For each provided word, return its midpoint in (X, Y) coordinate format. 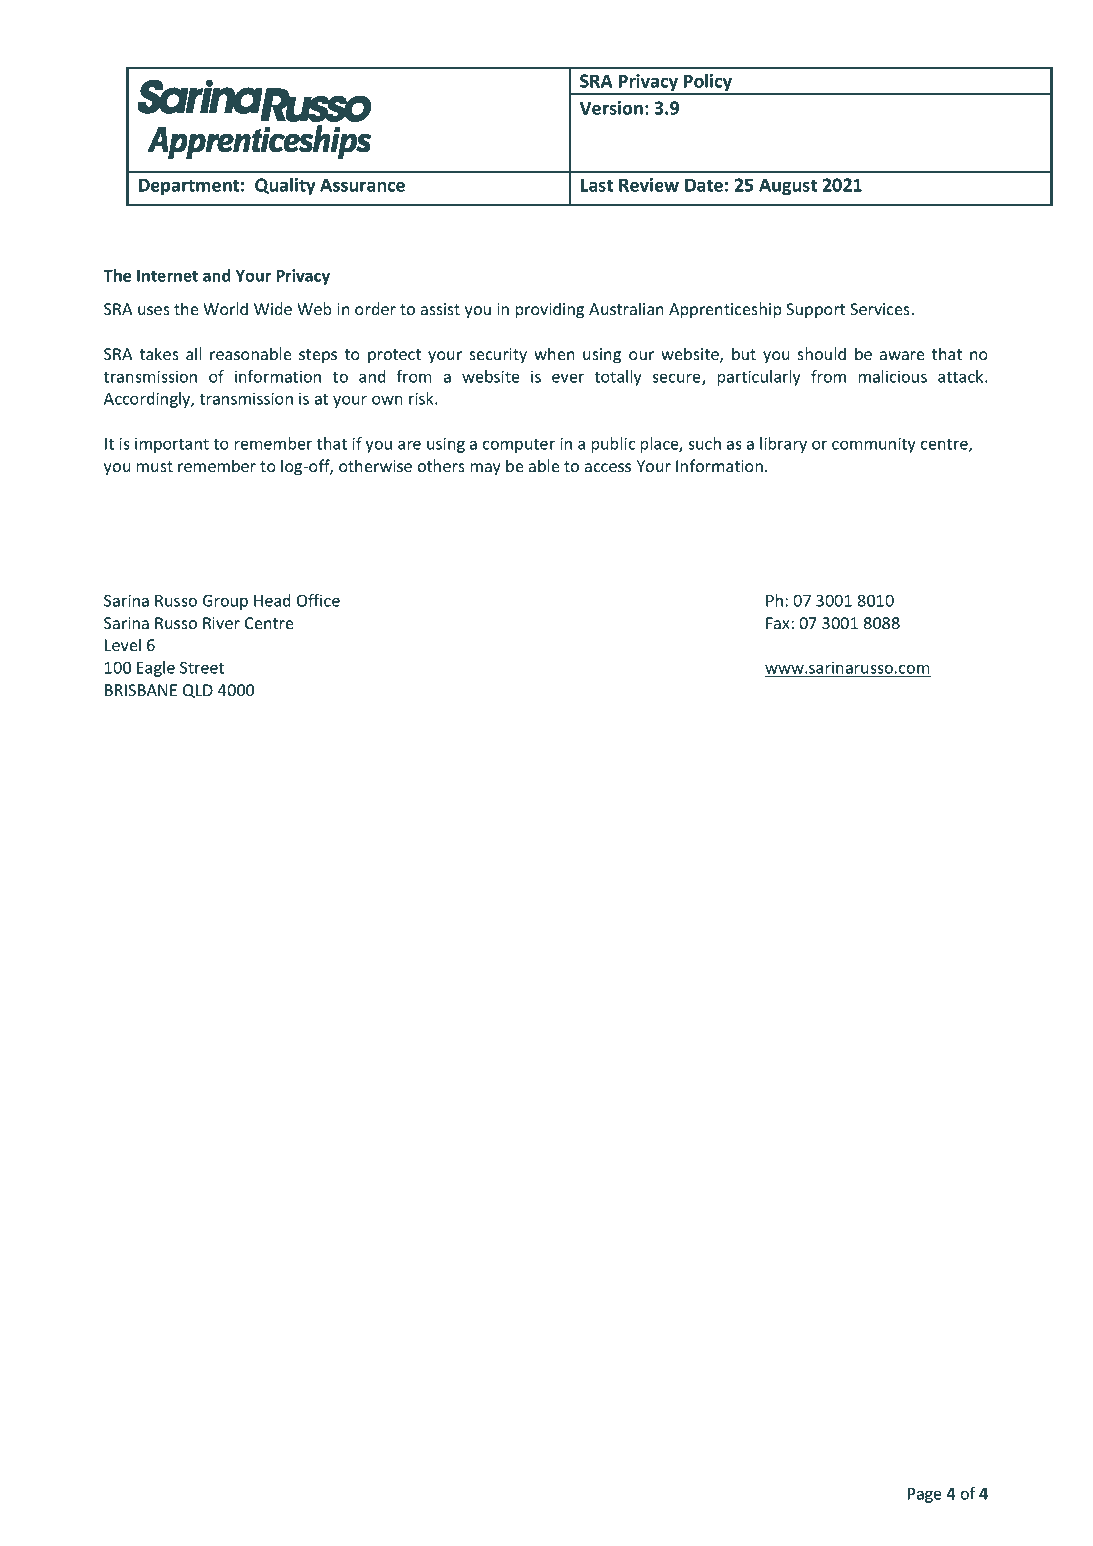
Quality (285, 186)
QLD (198, 691)
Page (925, 1495)
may (486, 469)
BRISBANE (141, 690)
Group (225, 602)
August (788, 186)
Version (611, 108)
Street (202, 667)
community (874, 445)
